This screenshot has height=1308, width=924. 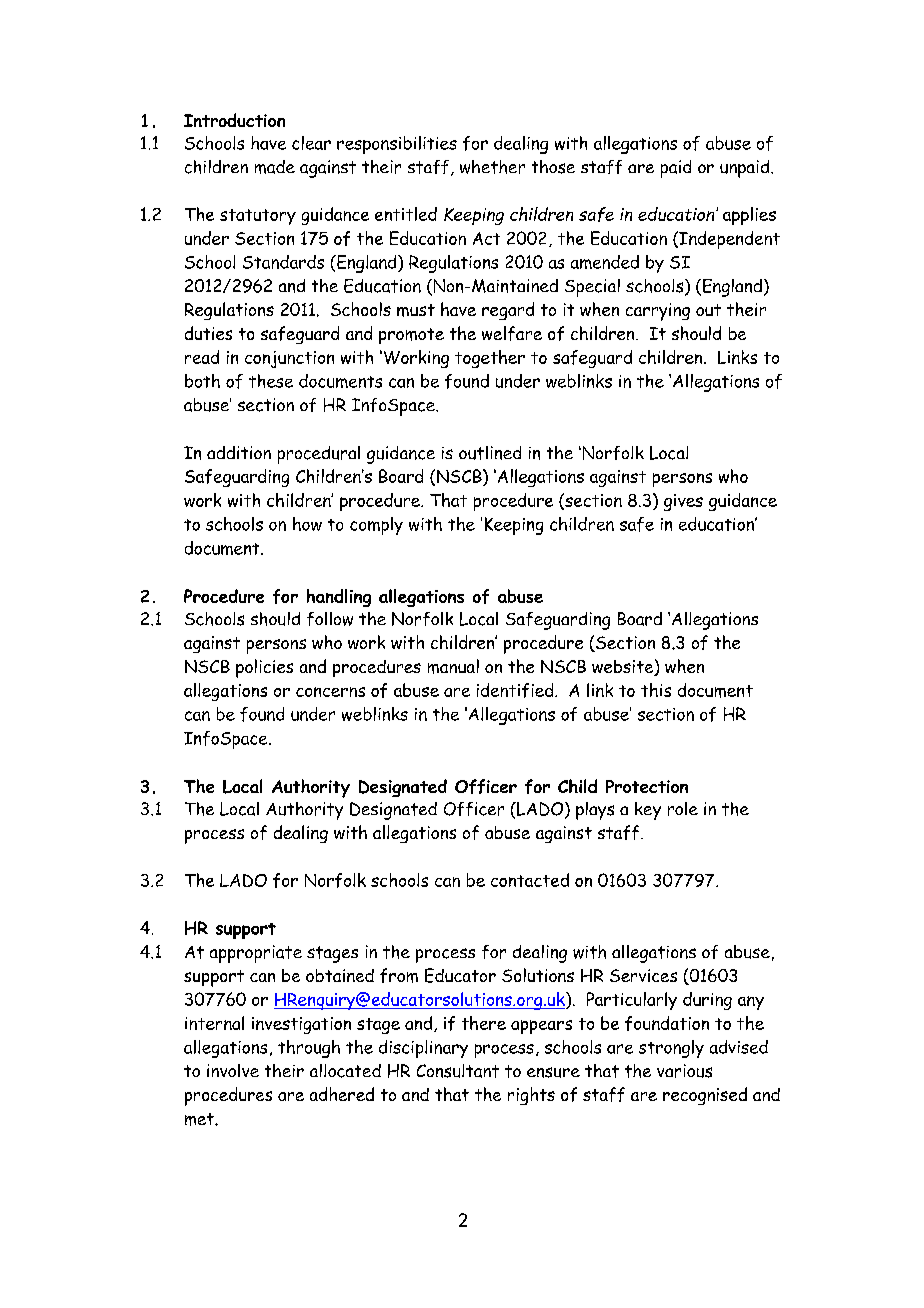 What do you see at coordinates (275, 167) in the screenshot?
I see `made` at bounding box center [275, 167].
